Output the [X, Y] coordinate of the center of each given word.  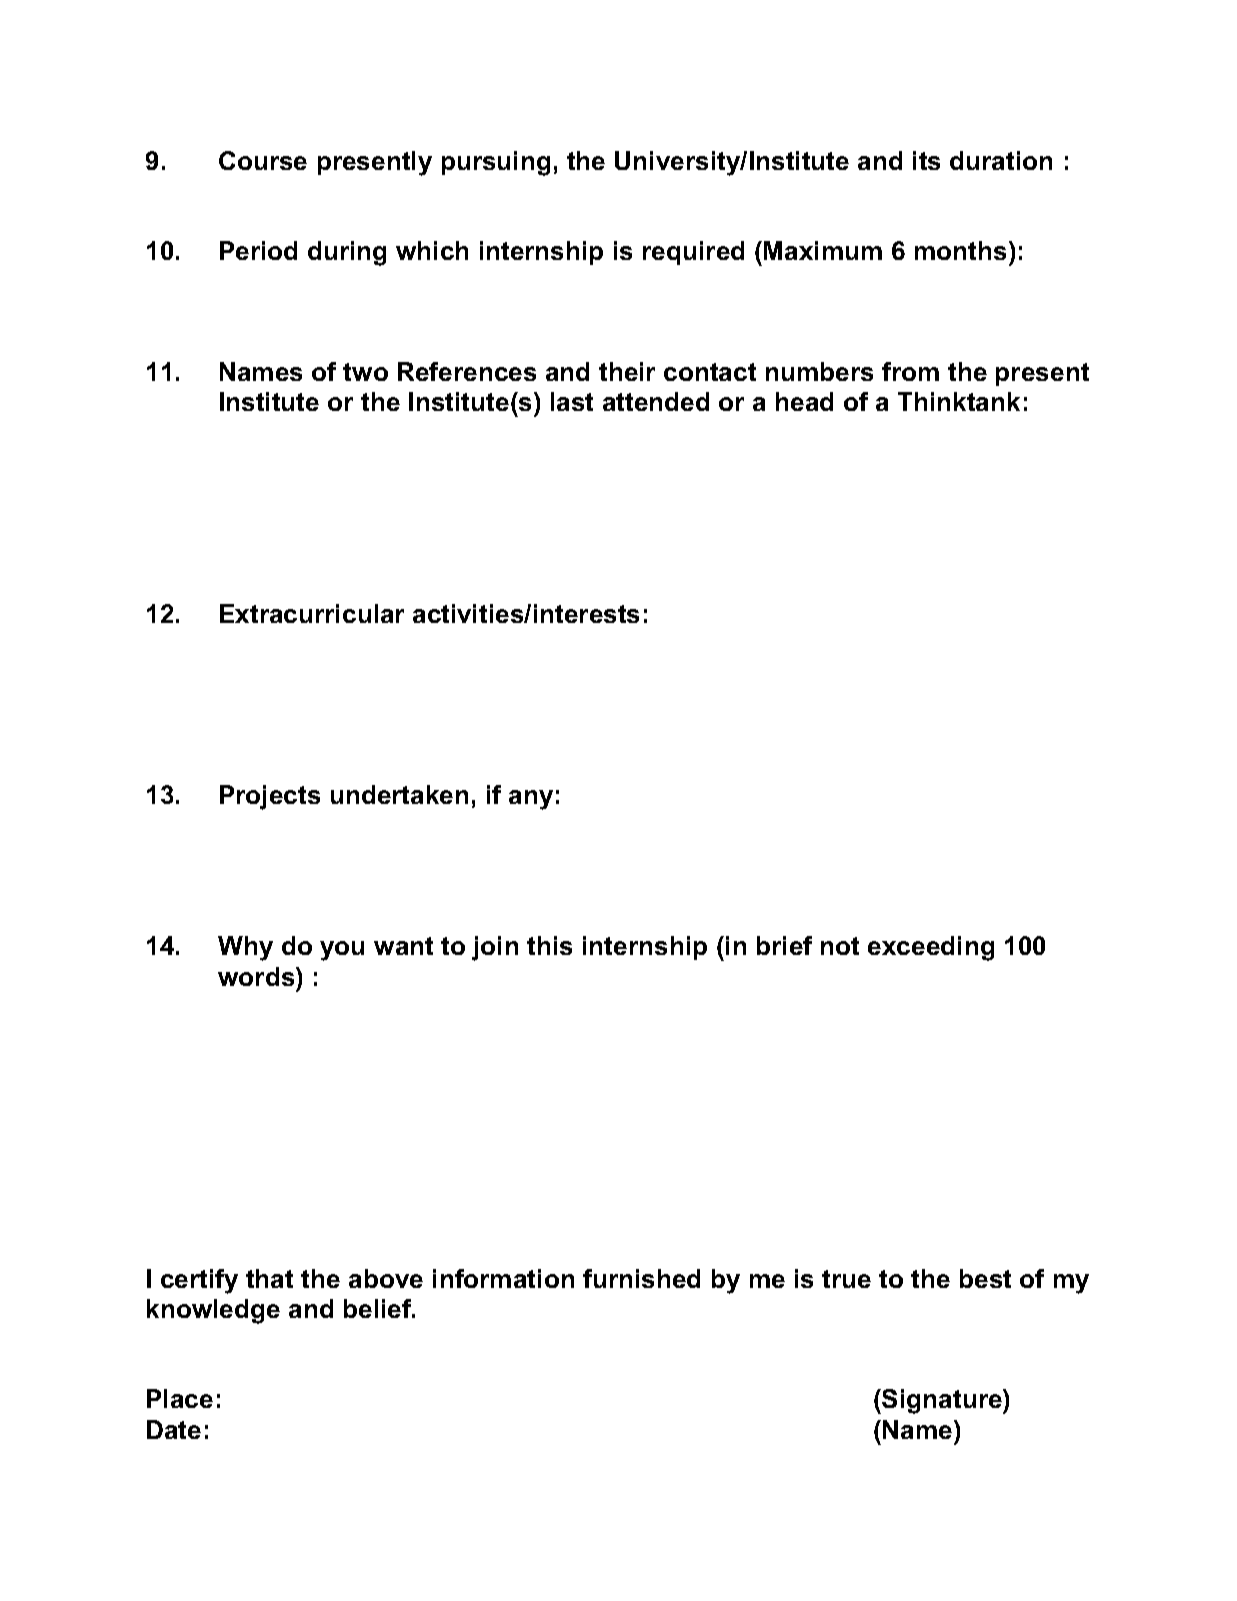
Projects [270, 797]
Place [180, 1398]
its [926, 160]
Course [263, 160]
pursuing [496, 163]
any [531, 800]
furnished [641, 1278]
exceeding [931, 948]
